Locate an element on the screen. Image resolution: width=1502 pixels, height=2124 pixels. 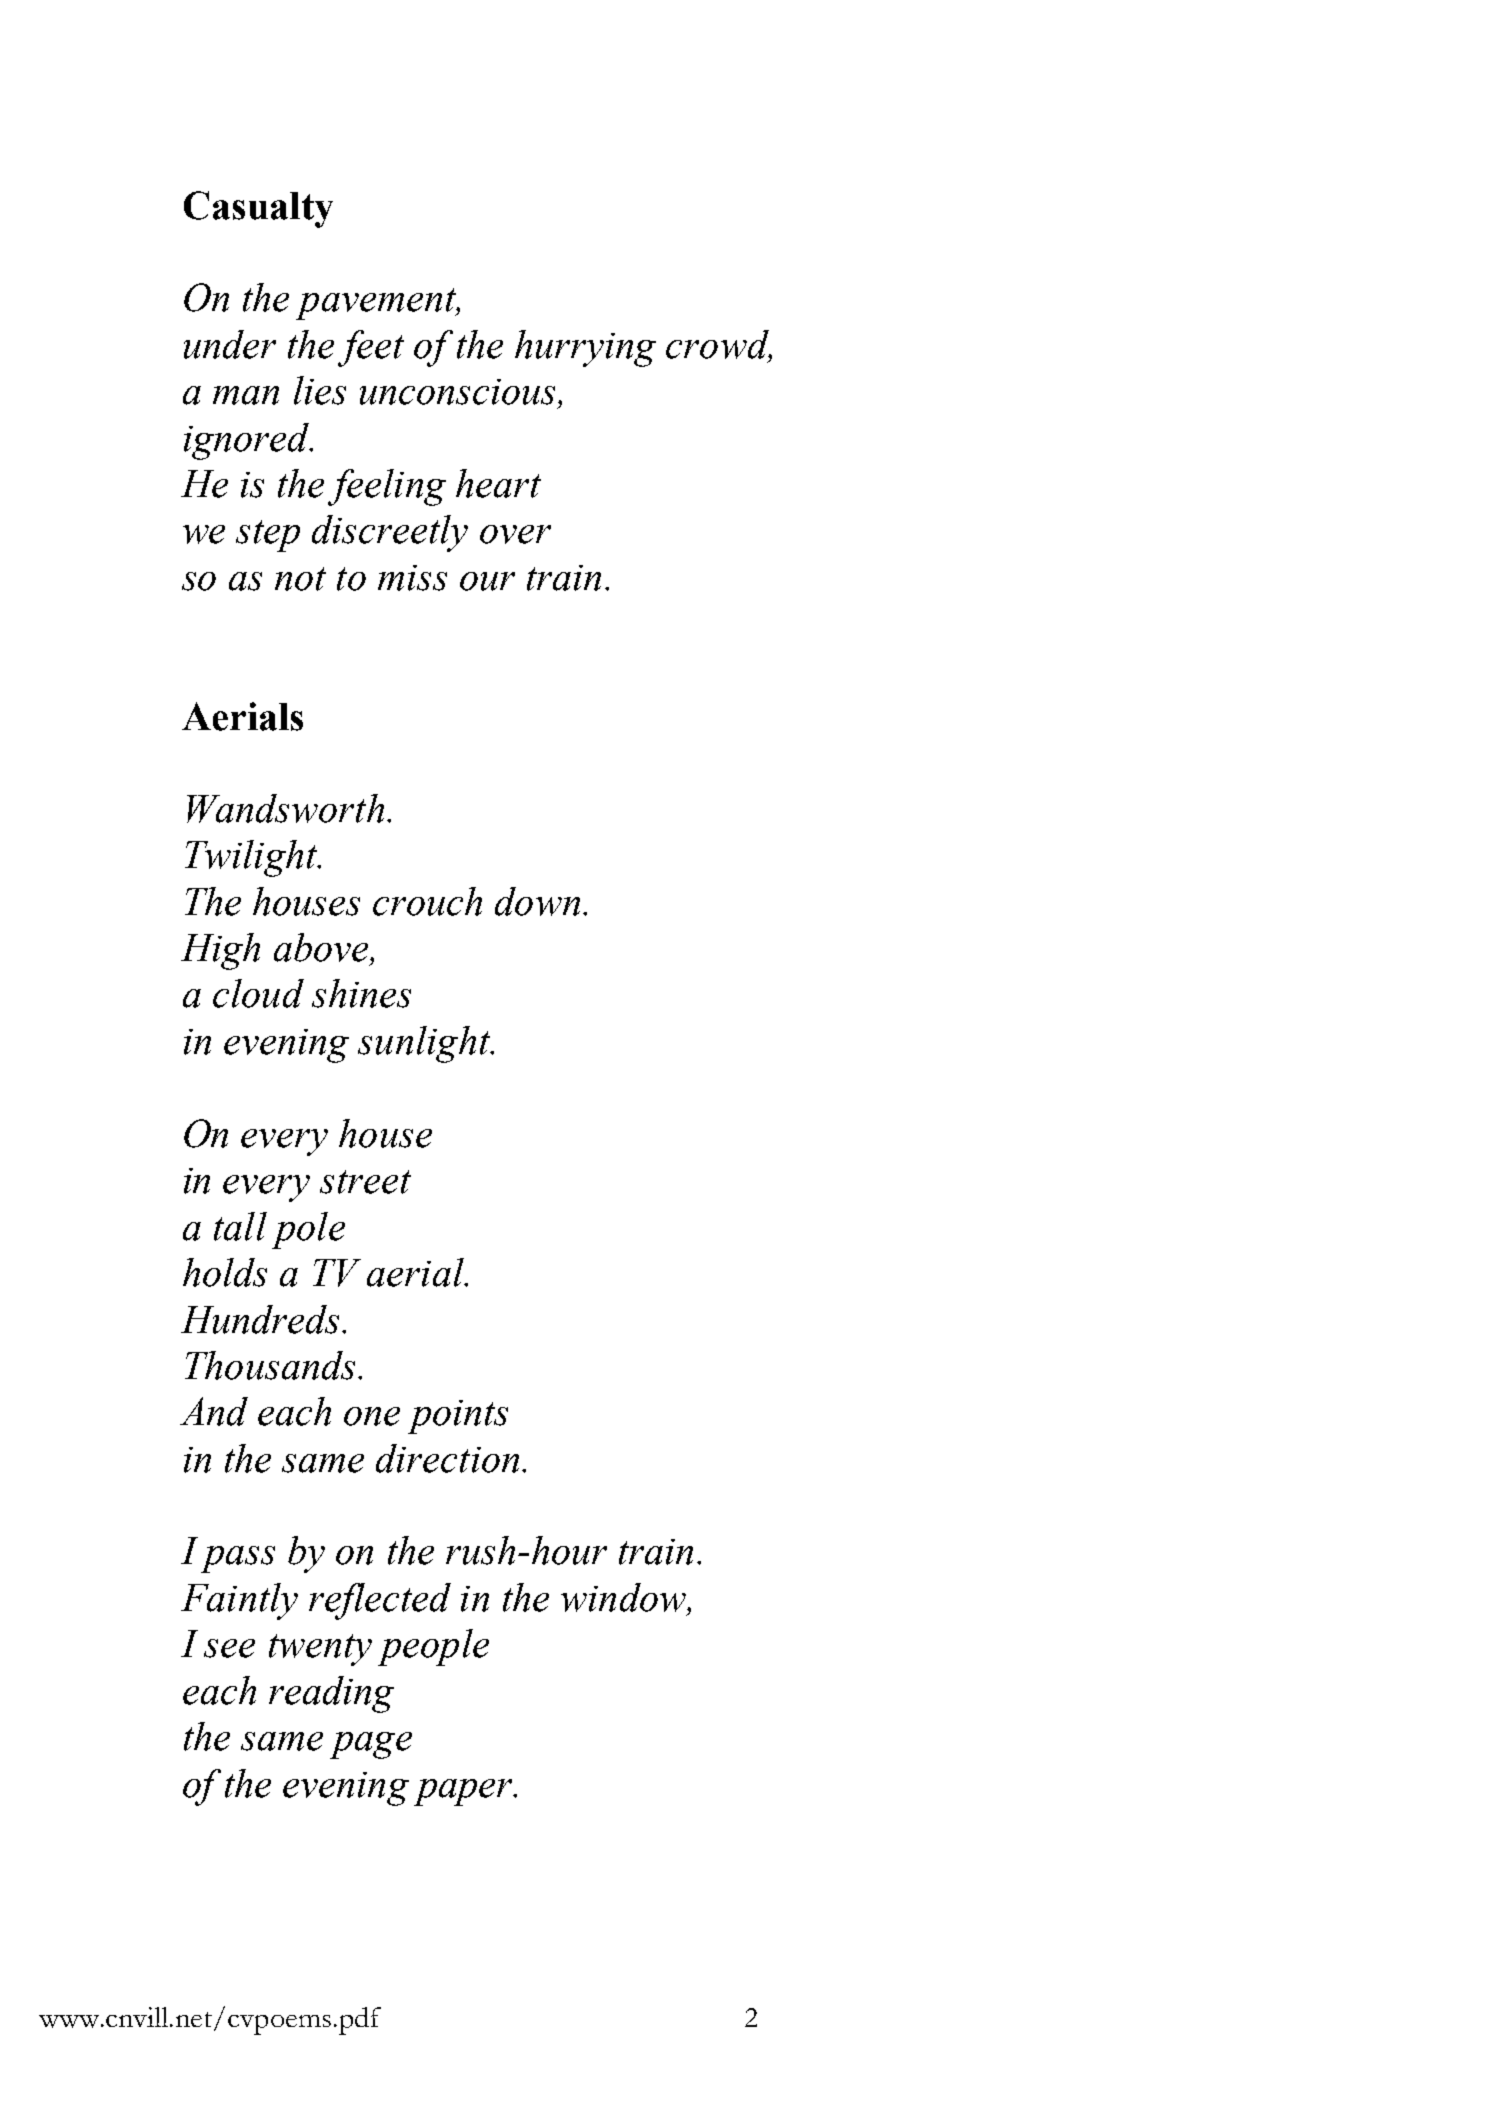
people is located at coordinates (433, 1647).
